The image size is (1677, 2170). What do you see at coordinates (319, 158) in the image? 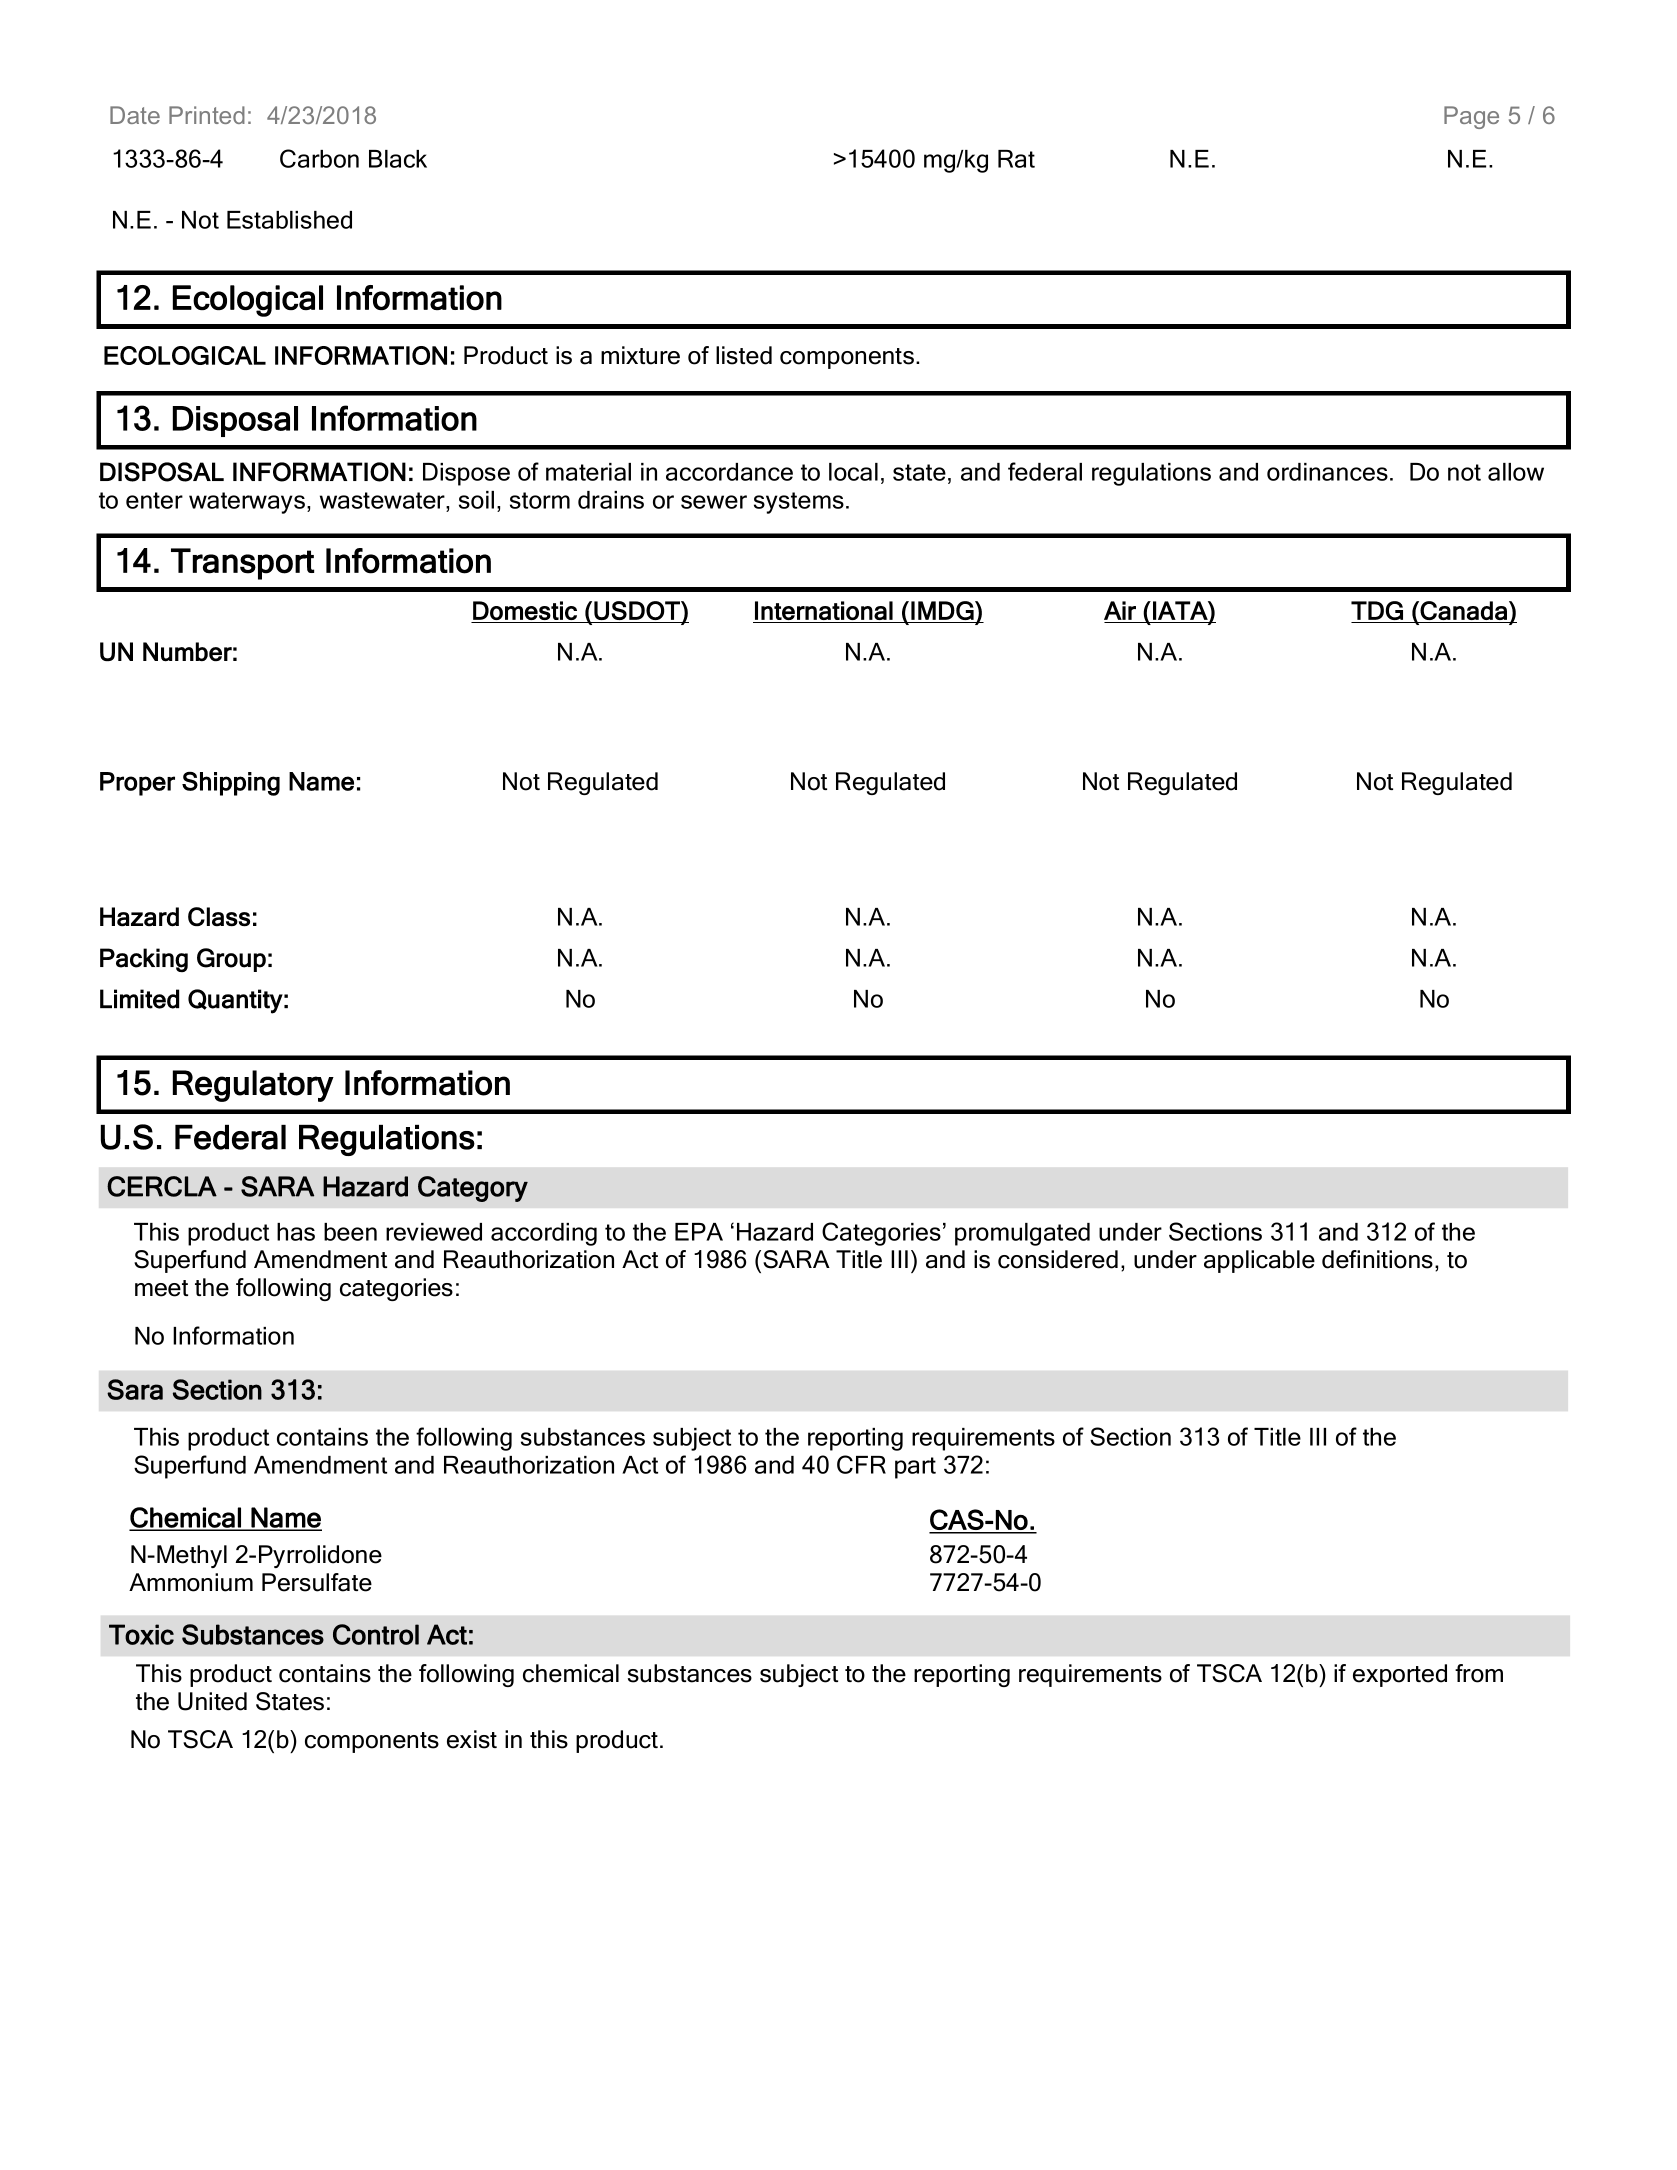
I see `Carbon` at bounding box center [319, 158].
